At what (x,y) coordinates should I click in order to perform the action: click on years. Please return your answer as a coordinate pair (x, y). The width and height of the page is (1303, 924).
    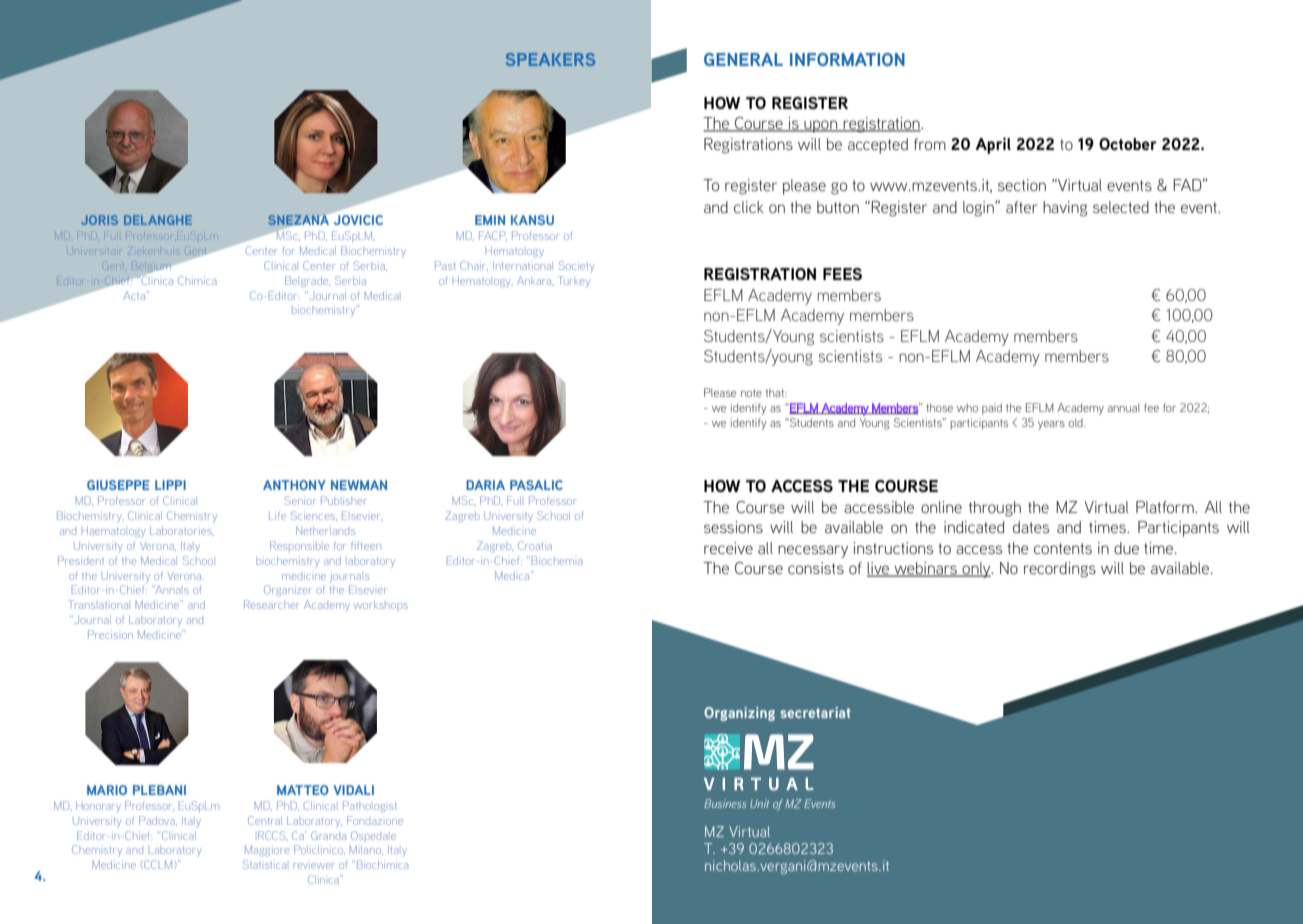
    Looking at the image, I should click on (1051, 425).
